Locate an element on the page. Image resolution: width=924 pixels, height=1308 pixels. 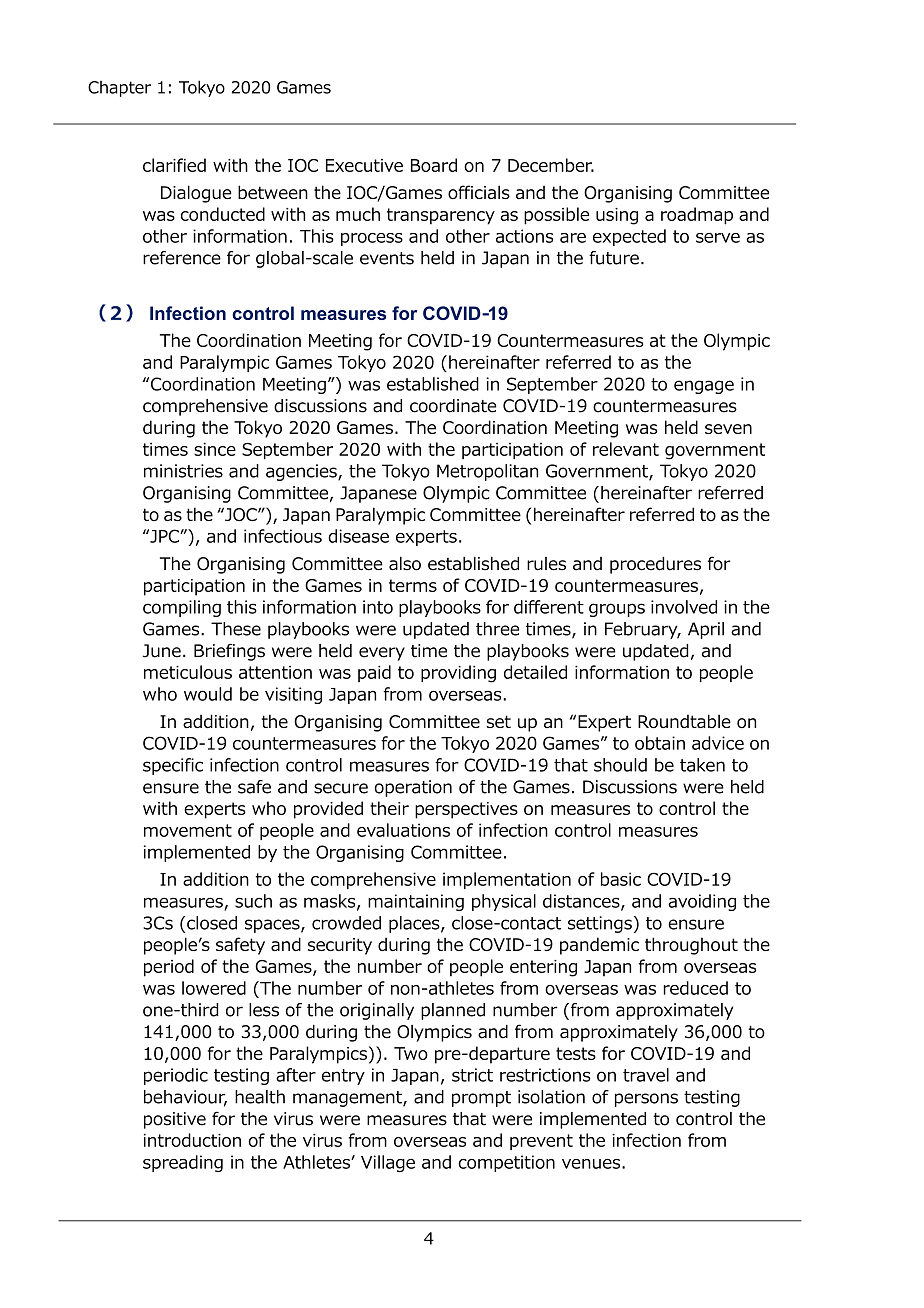
places is located at coordinates (415, 924).
